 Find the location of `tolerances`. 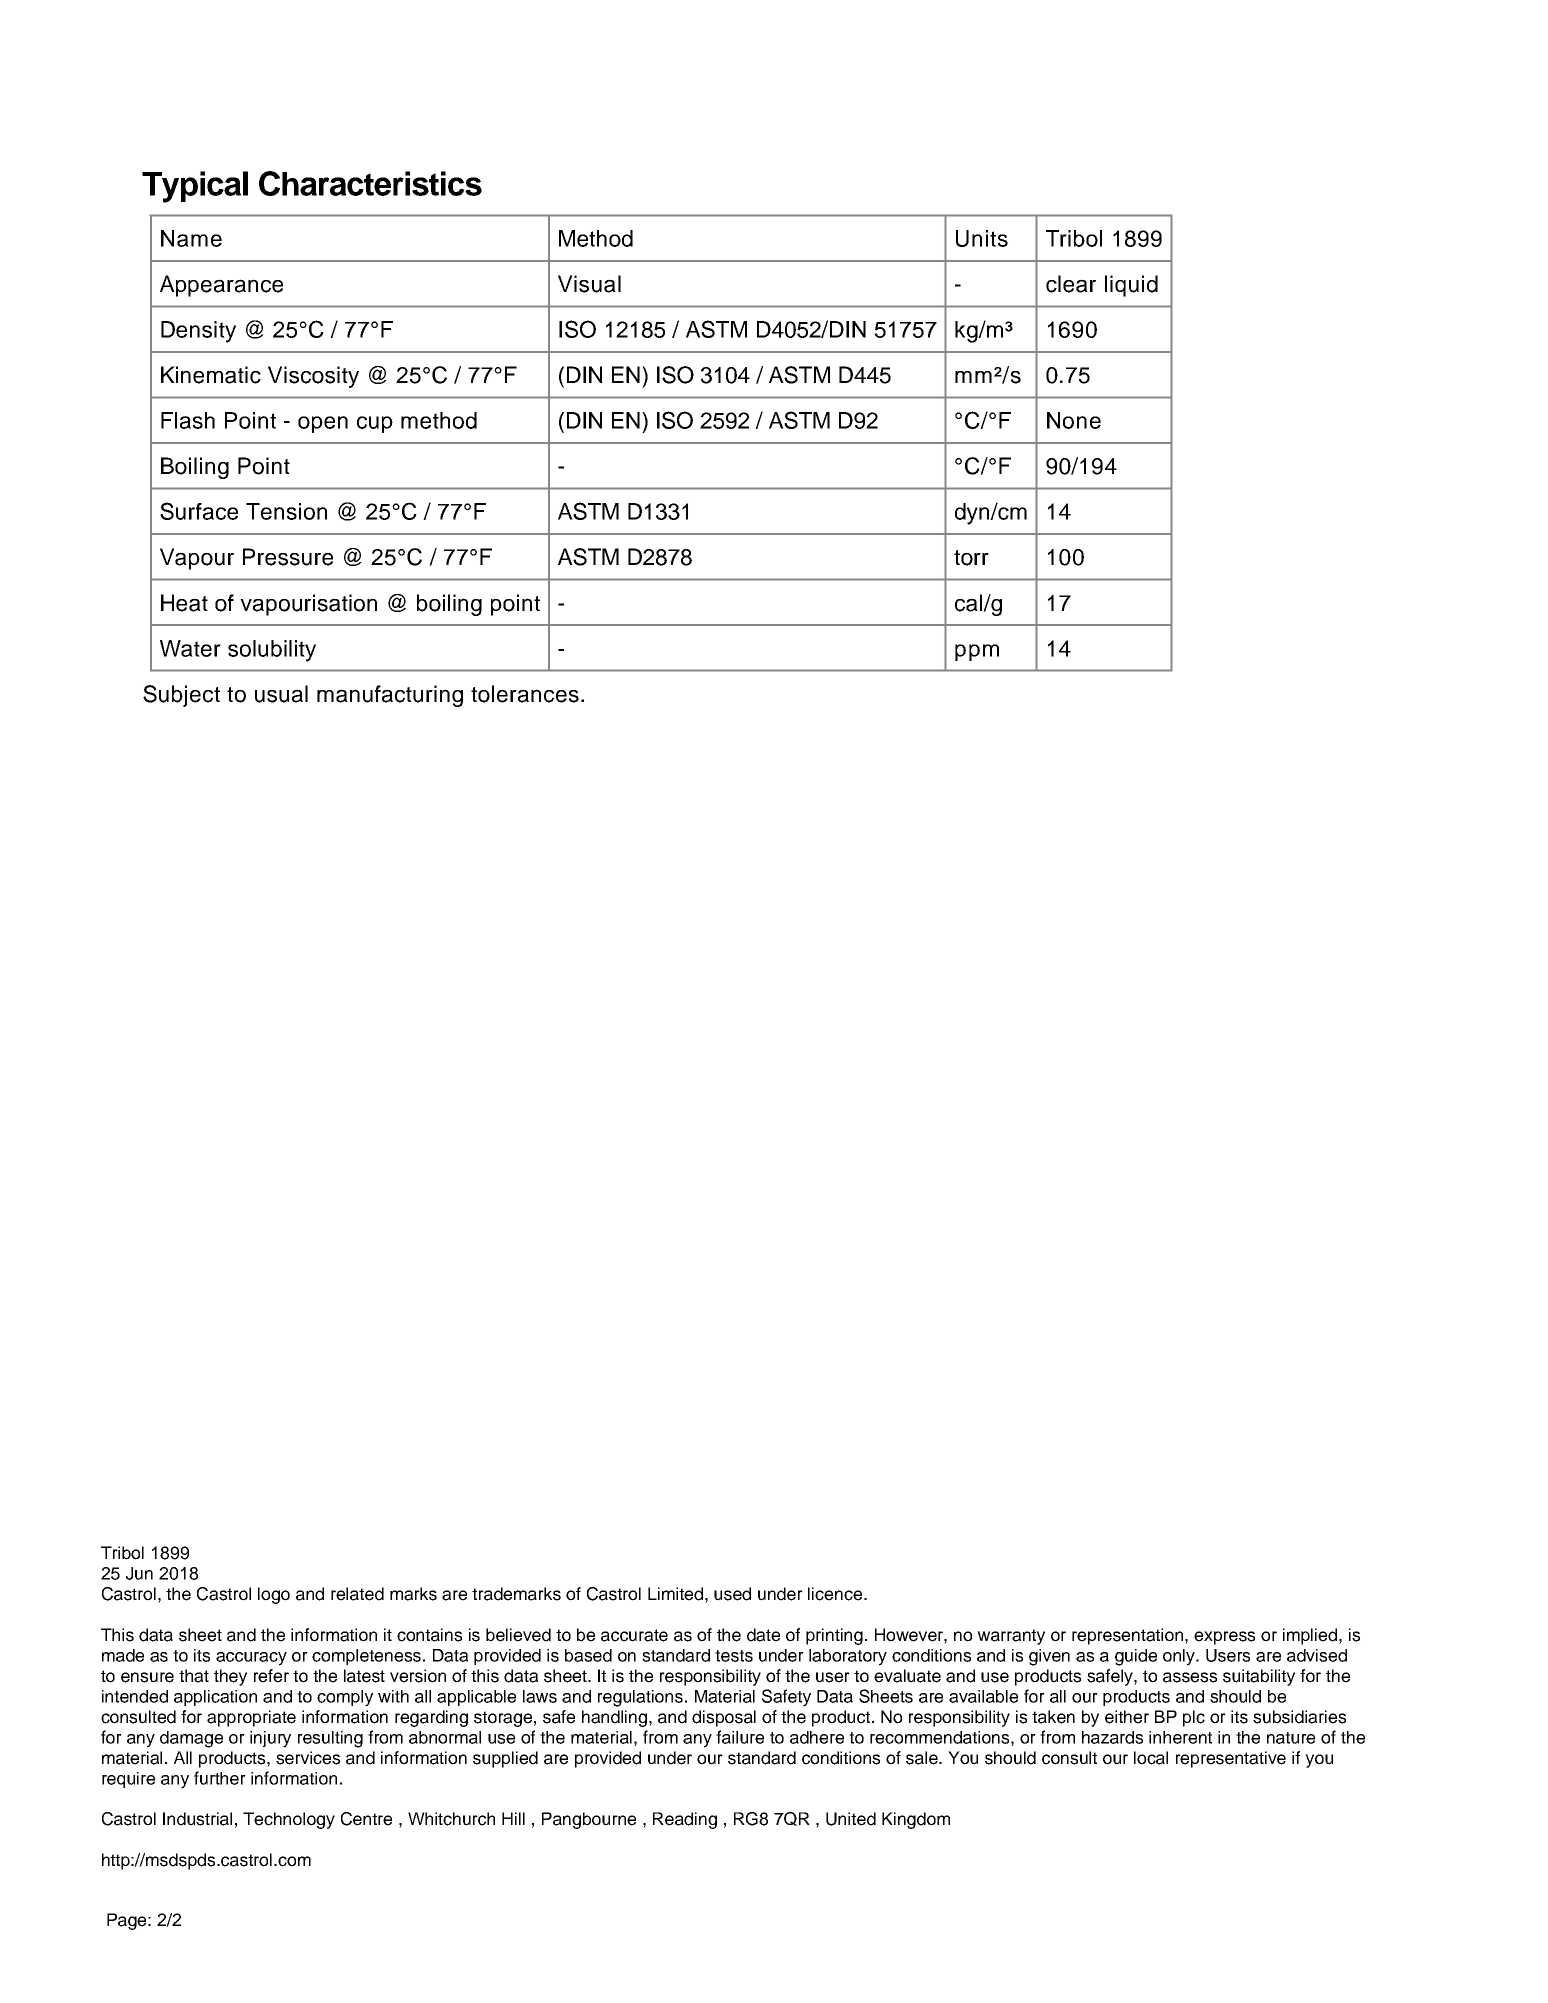

tolerances is located at coordinates (525, 694).
